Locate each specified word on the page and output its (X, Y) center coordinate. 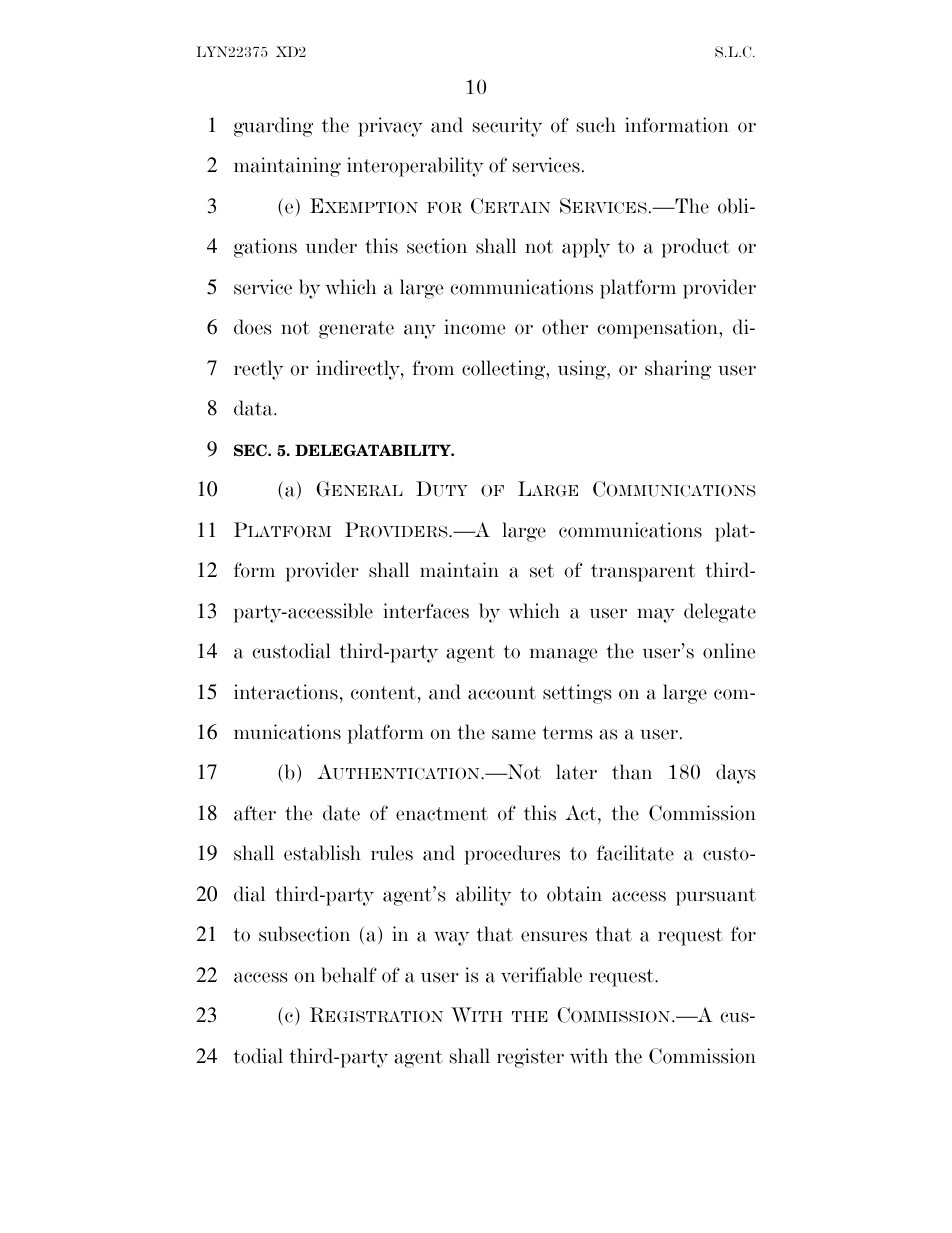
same (514, 734)
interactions (286, 692)
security (507, 127)
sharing (678, 370)
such (596, 125)
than (632, 772)
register (530, 1058)
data (254, 408)
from (433, 368)
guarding (273, 127)
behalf (349, 975)
